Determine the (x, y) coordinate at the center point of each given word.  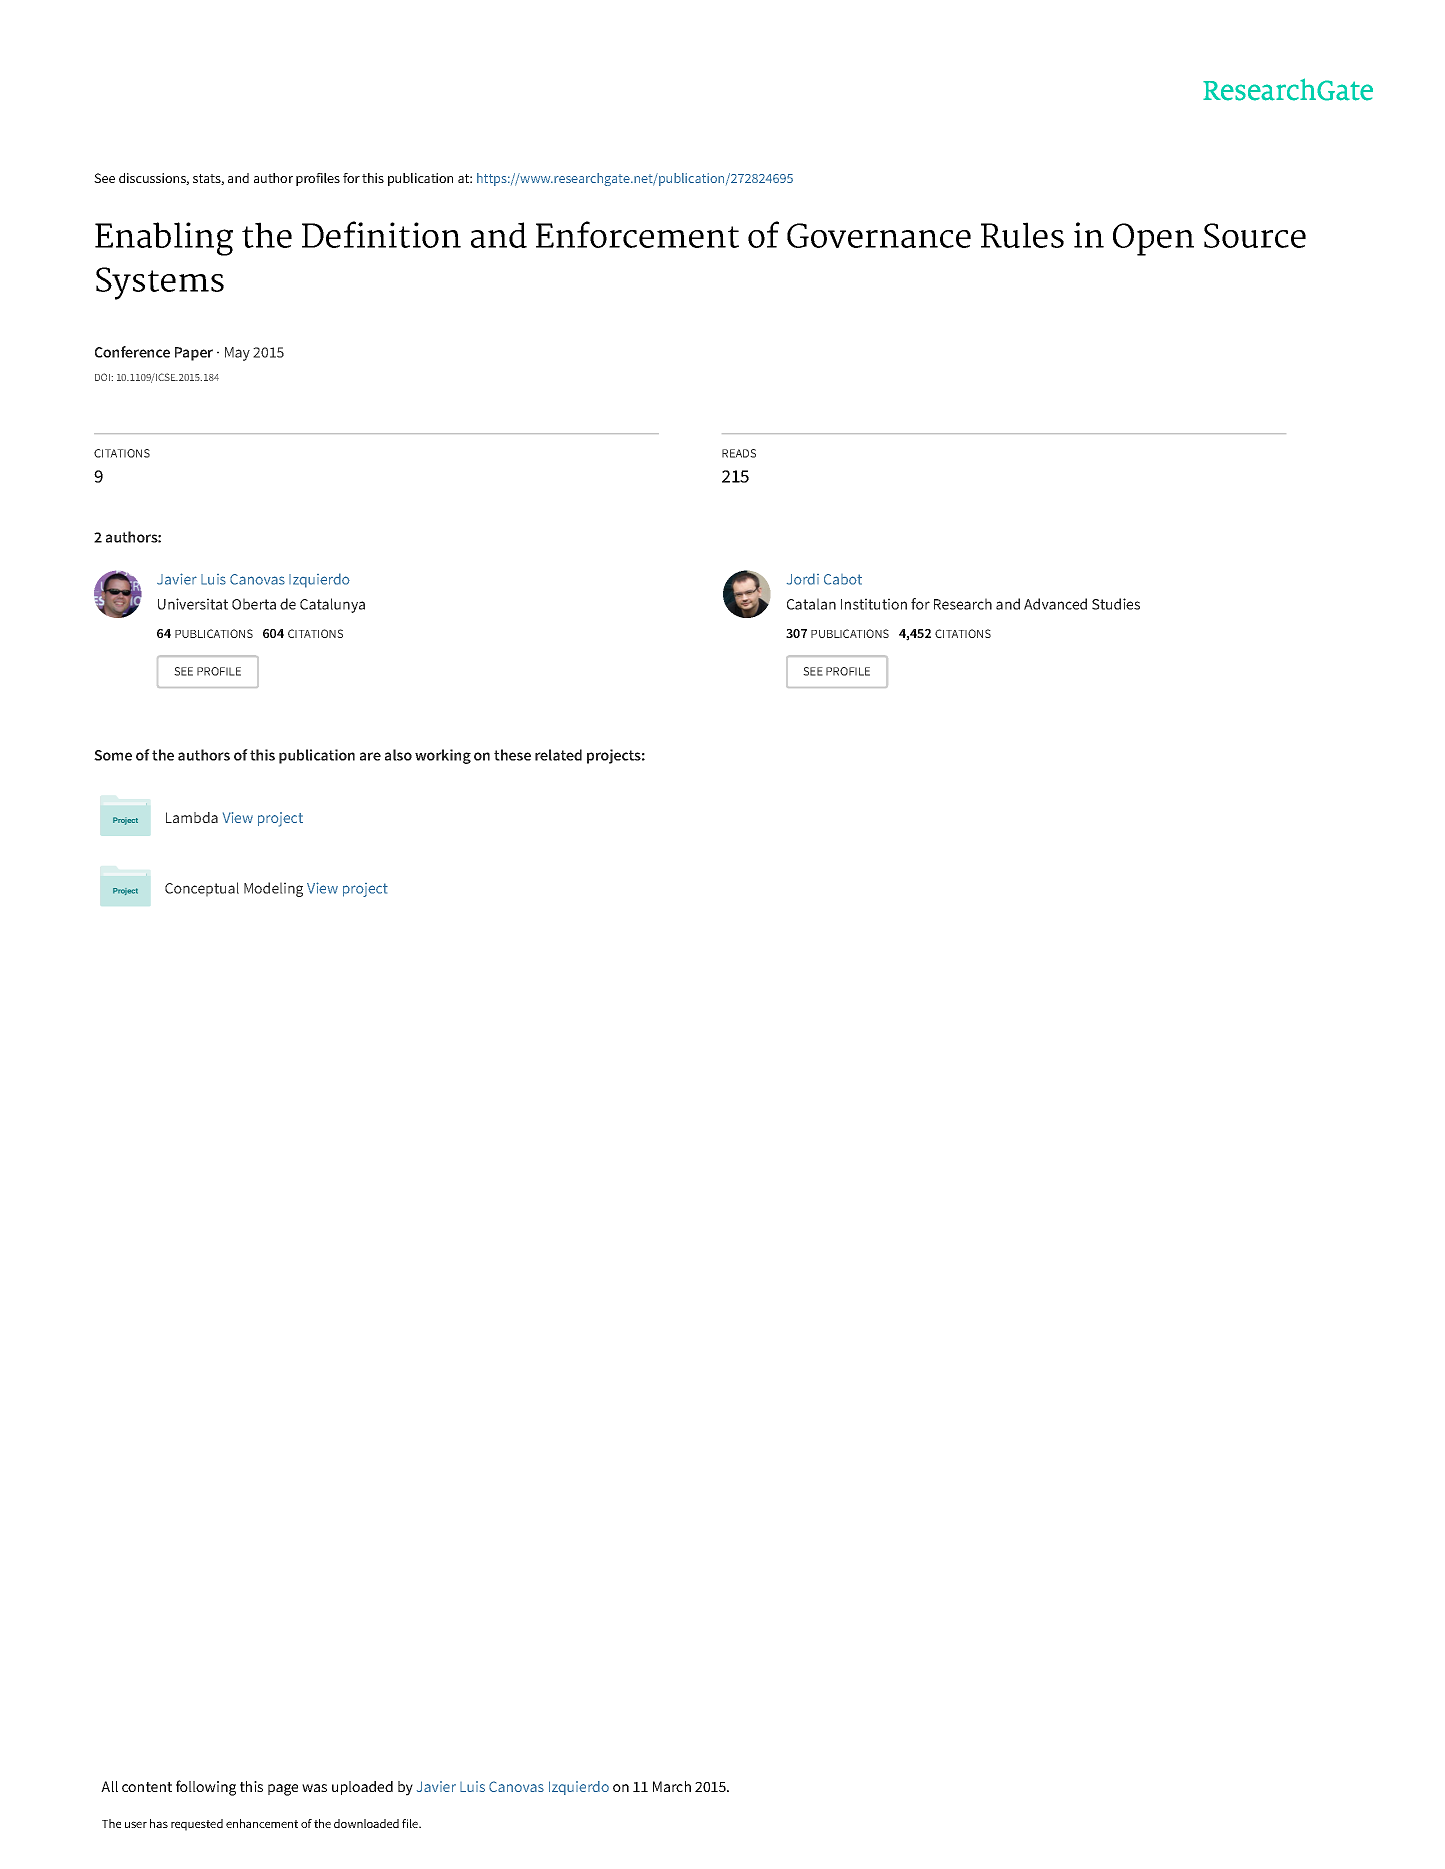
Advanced (1055, 604)
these (512, 755)
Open (1153, 239)
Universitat (193, 604)
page (283, 1790)
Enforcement (637, 234)
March (672, 1786)
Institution (874, 604)
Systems (160, 283)
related (558, 755)
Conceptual (202, 889)
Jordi (803, 579)
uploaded (362, 1788)
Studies (1116, 604)
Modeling (273, 889)
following (206, 1788)
